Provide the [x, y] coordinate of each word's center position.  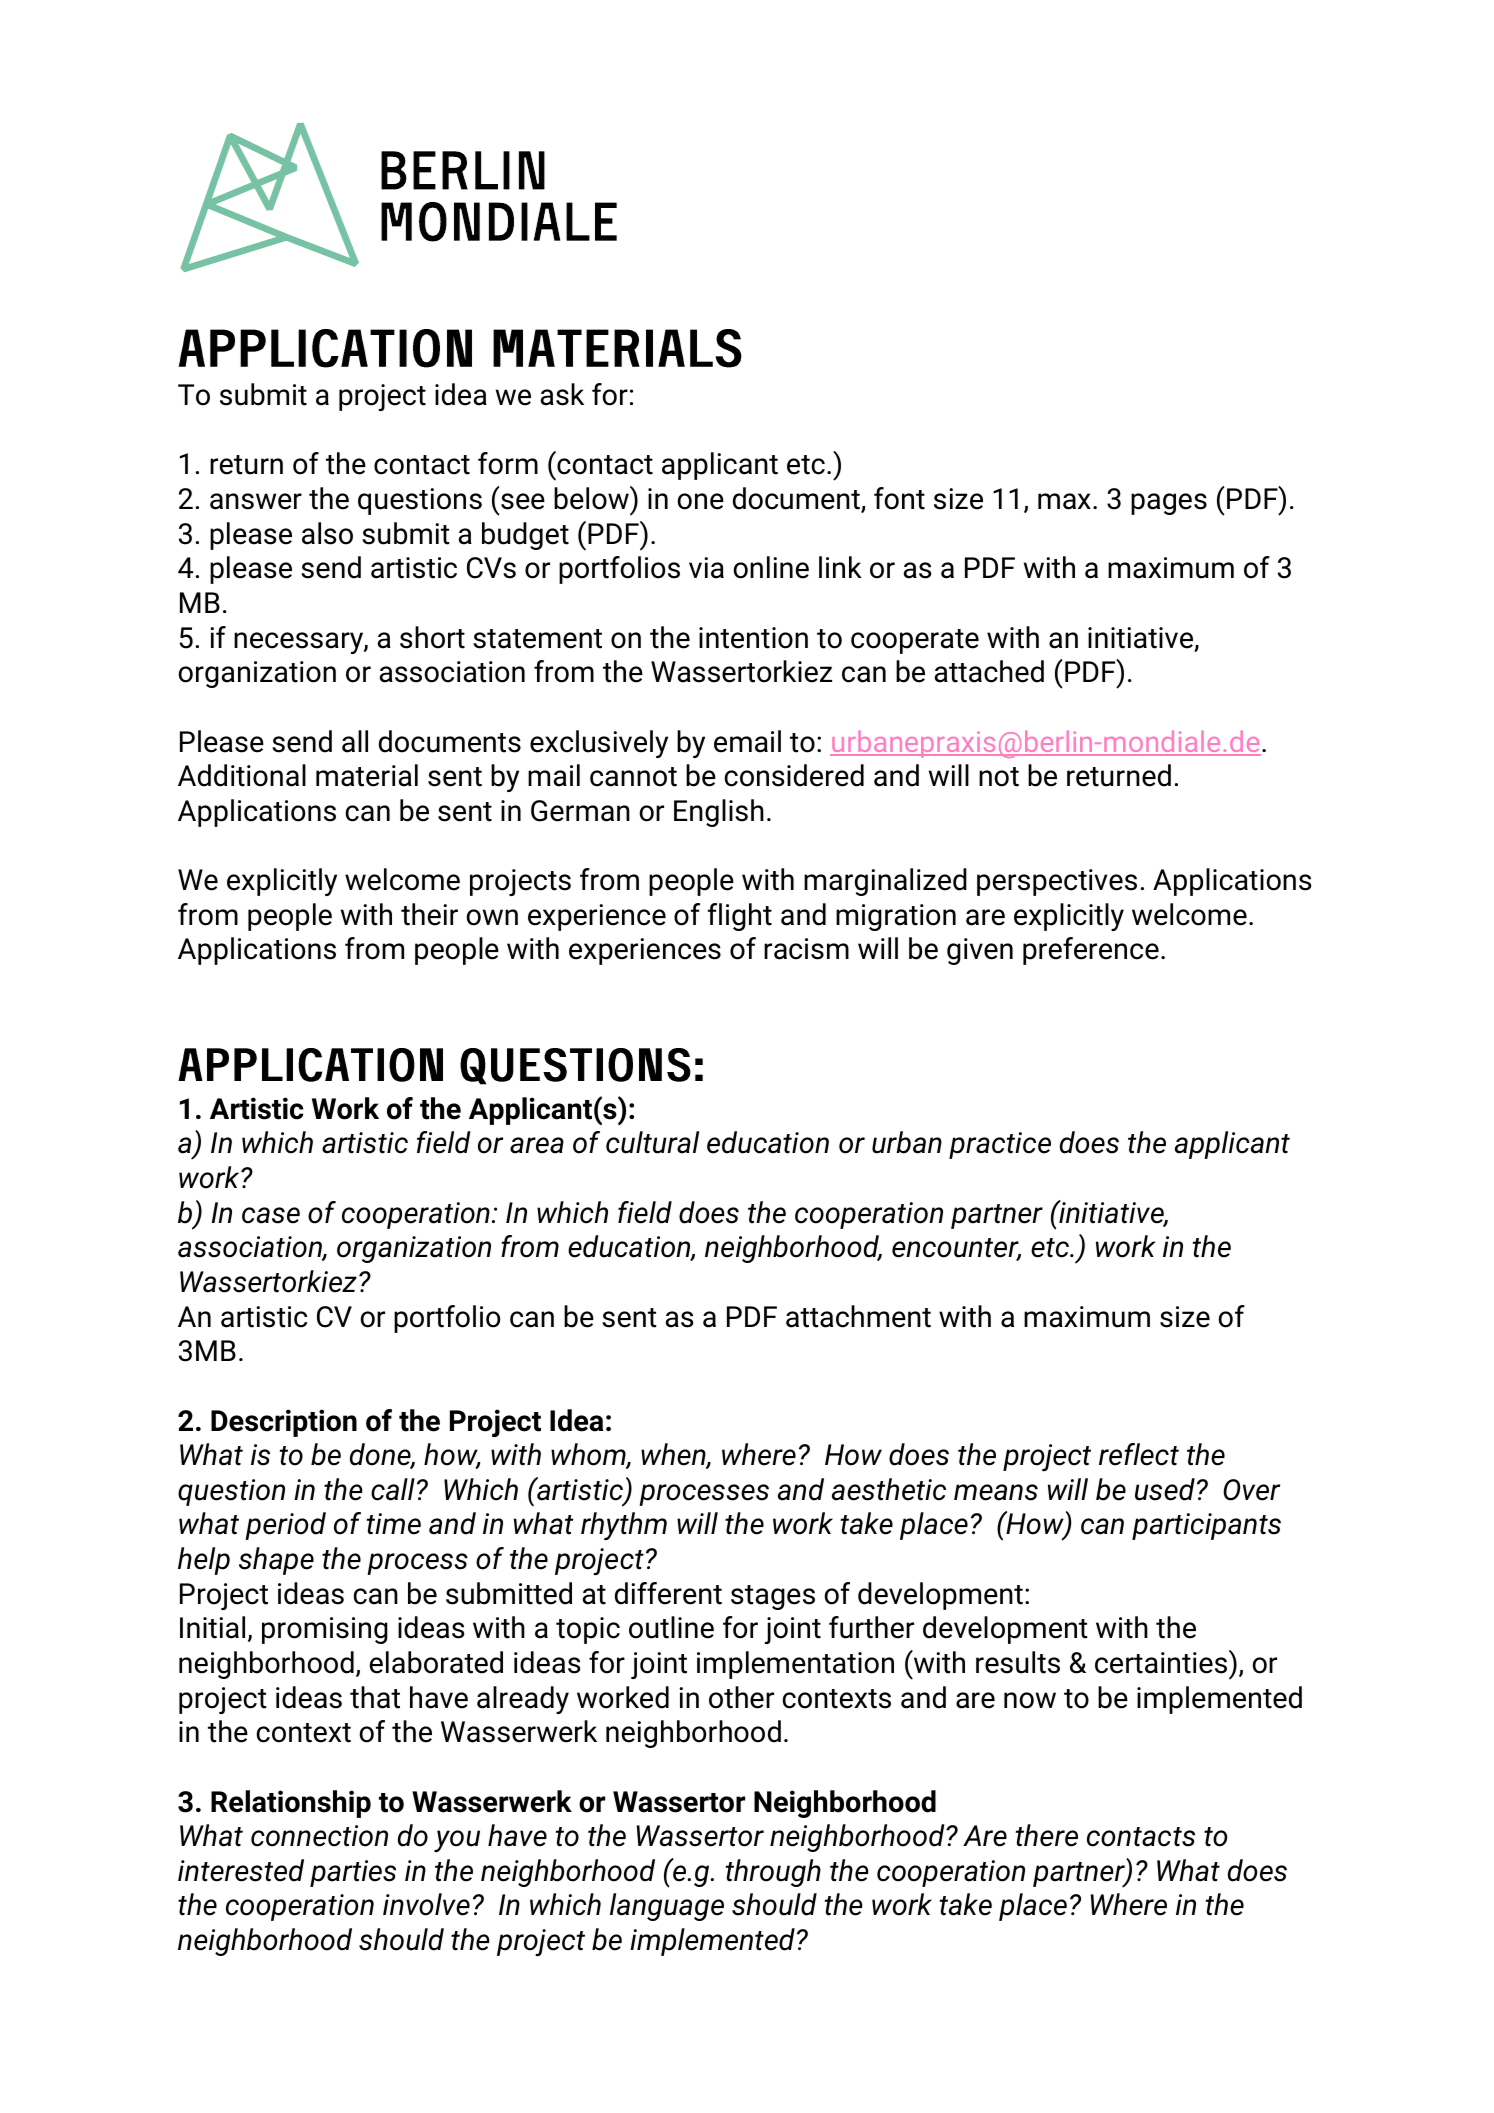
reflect [1139, 1454]
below [592, 498]
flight [740, 917]
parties [353, 1873]
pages [1169, 504]
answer [256, 501]
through [773, 1873]
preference [1091, 951]
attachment [858, 1316]
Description [284, 1423]
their [429, 914]
